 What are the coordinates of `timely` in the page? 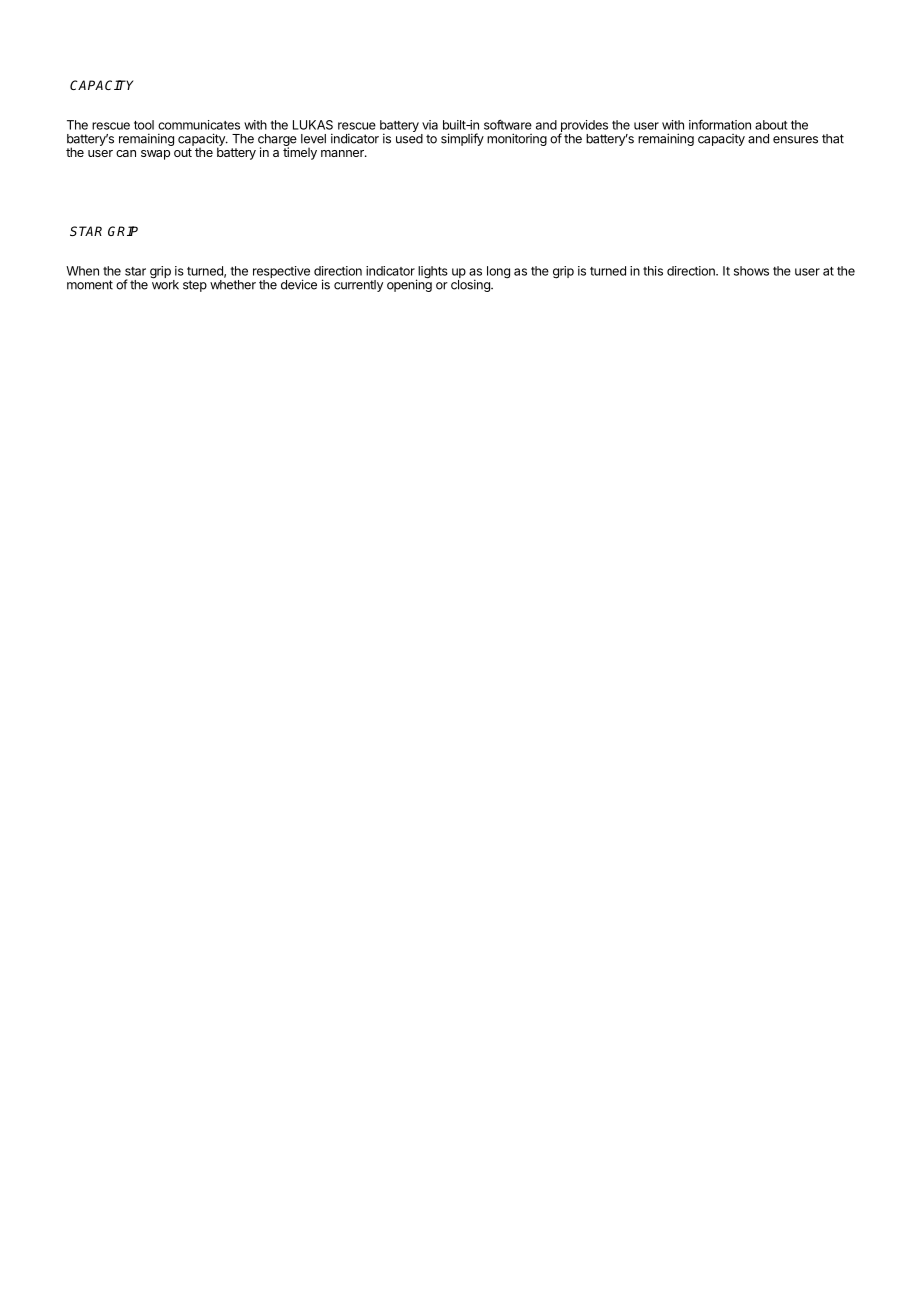 It's located at (300, 152).
